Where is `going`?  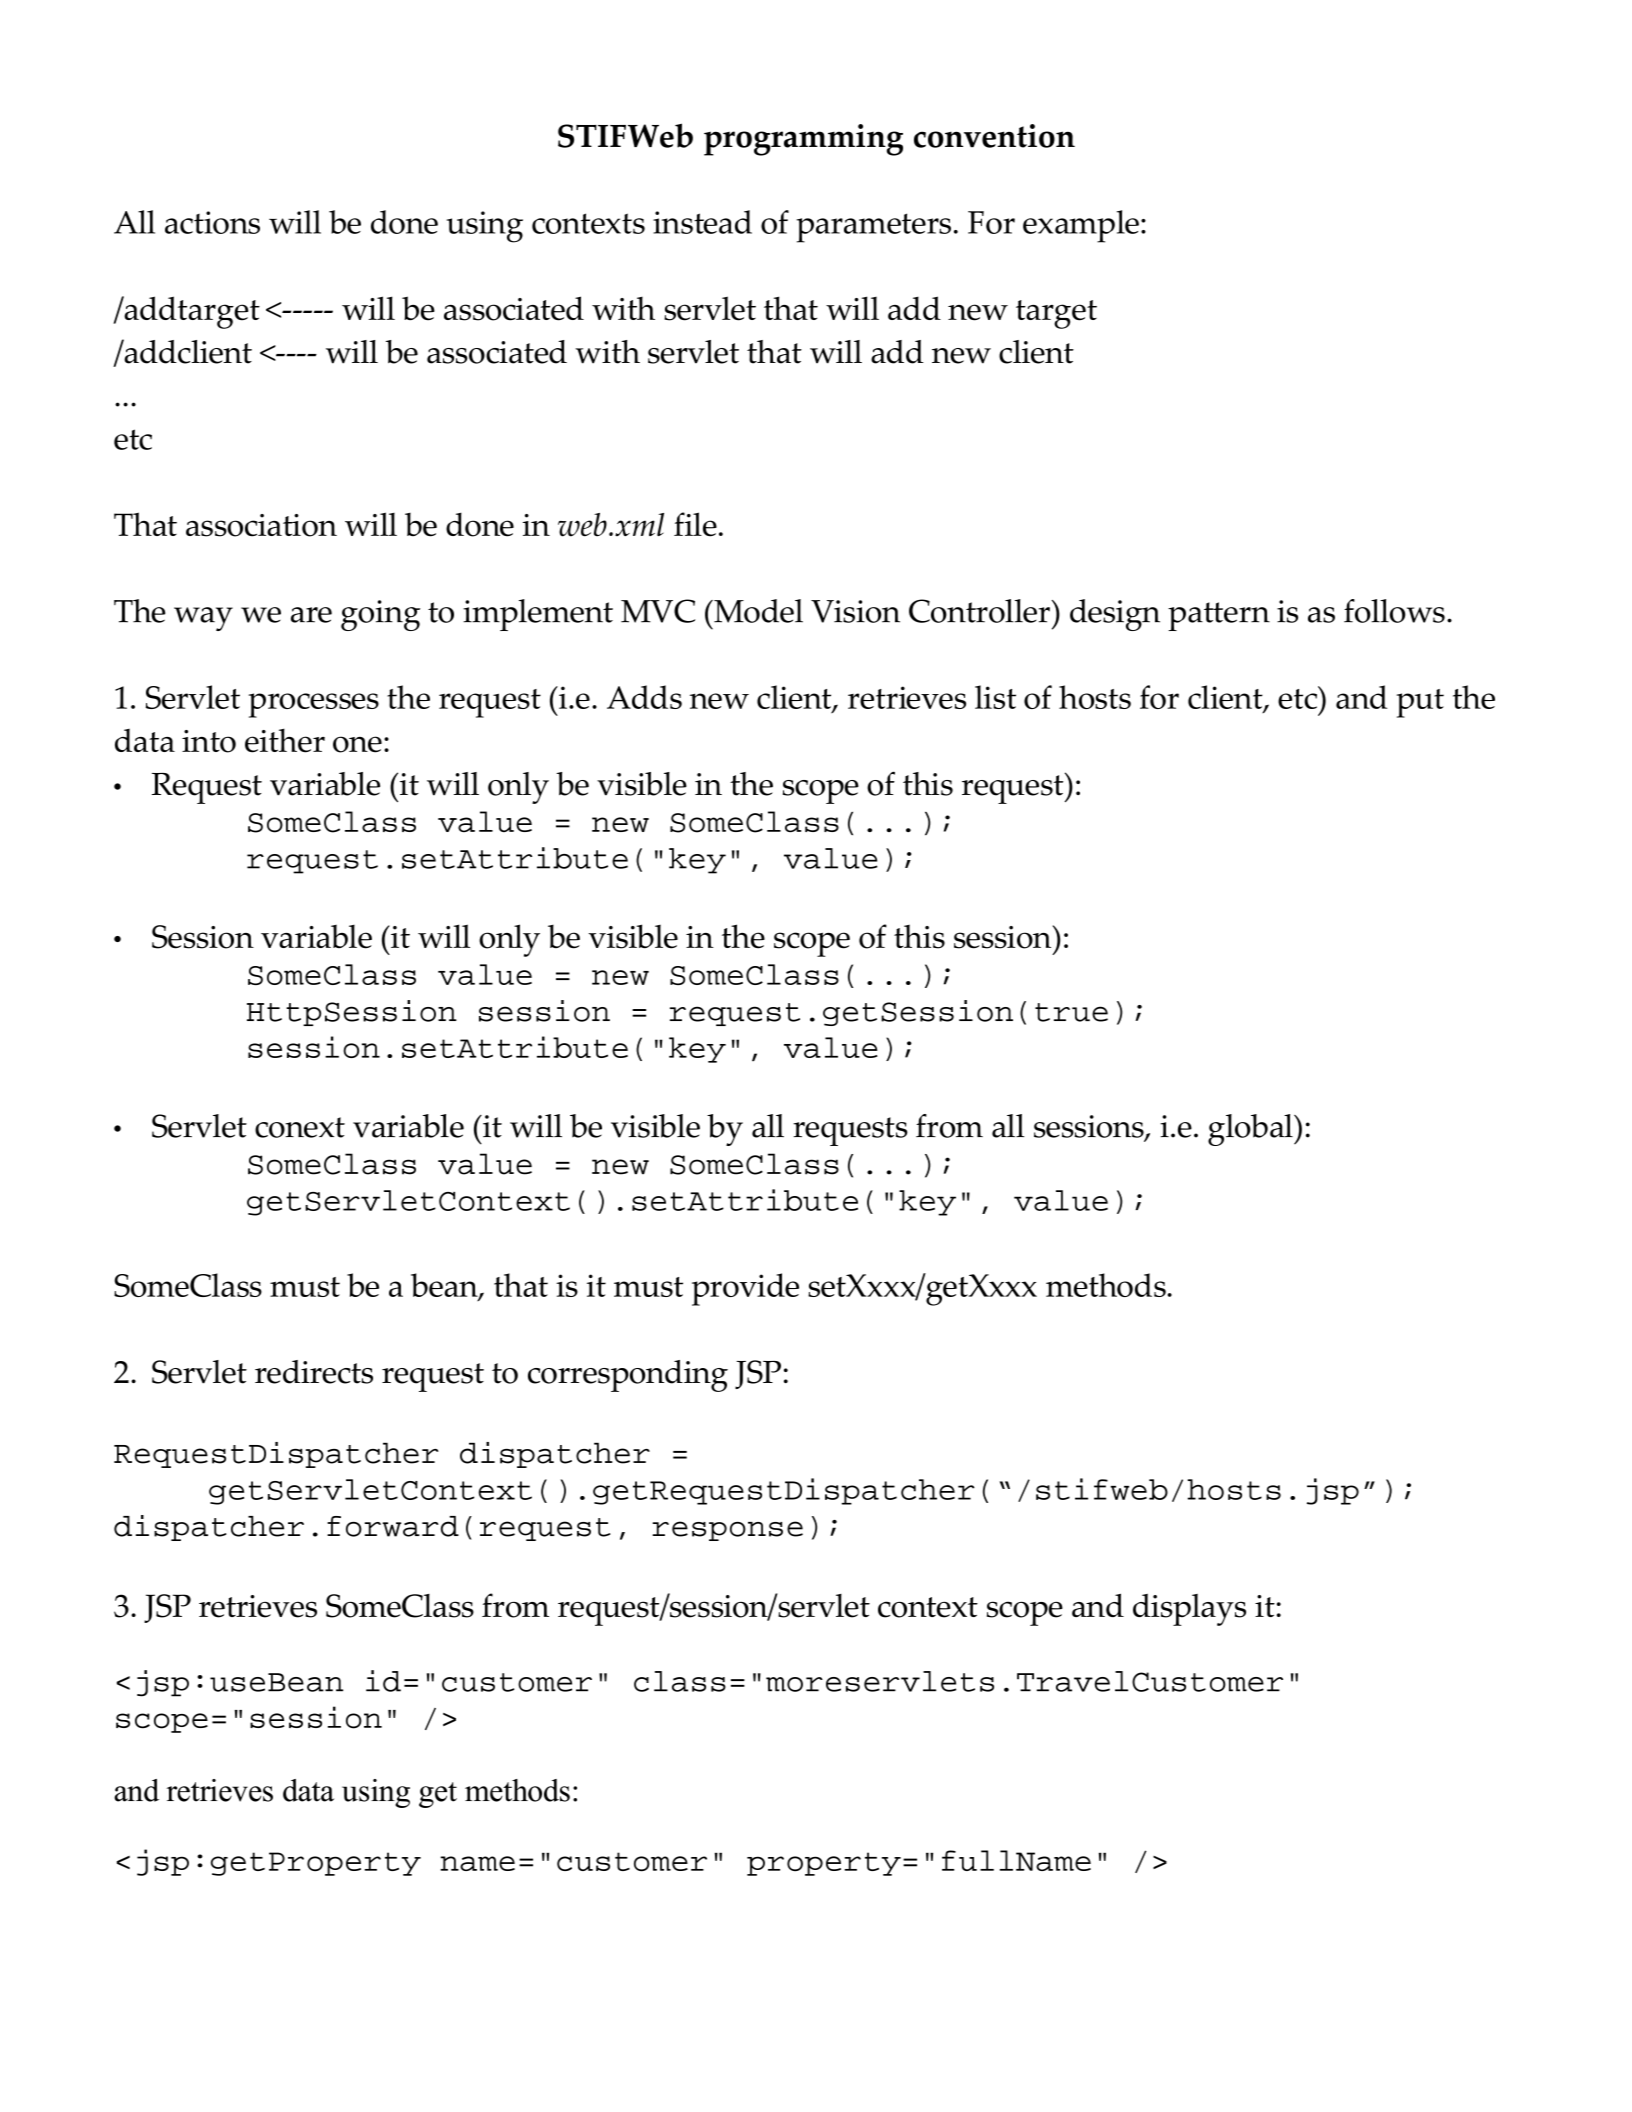
going is located at coordinates (380, 615).
